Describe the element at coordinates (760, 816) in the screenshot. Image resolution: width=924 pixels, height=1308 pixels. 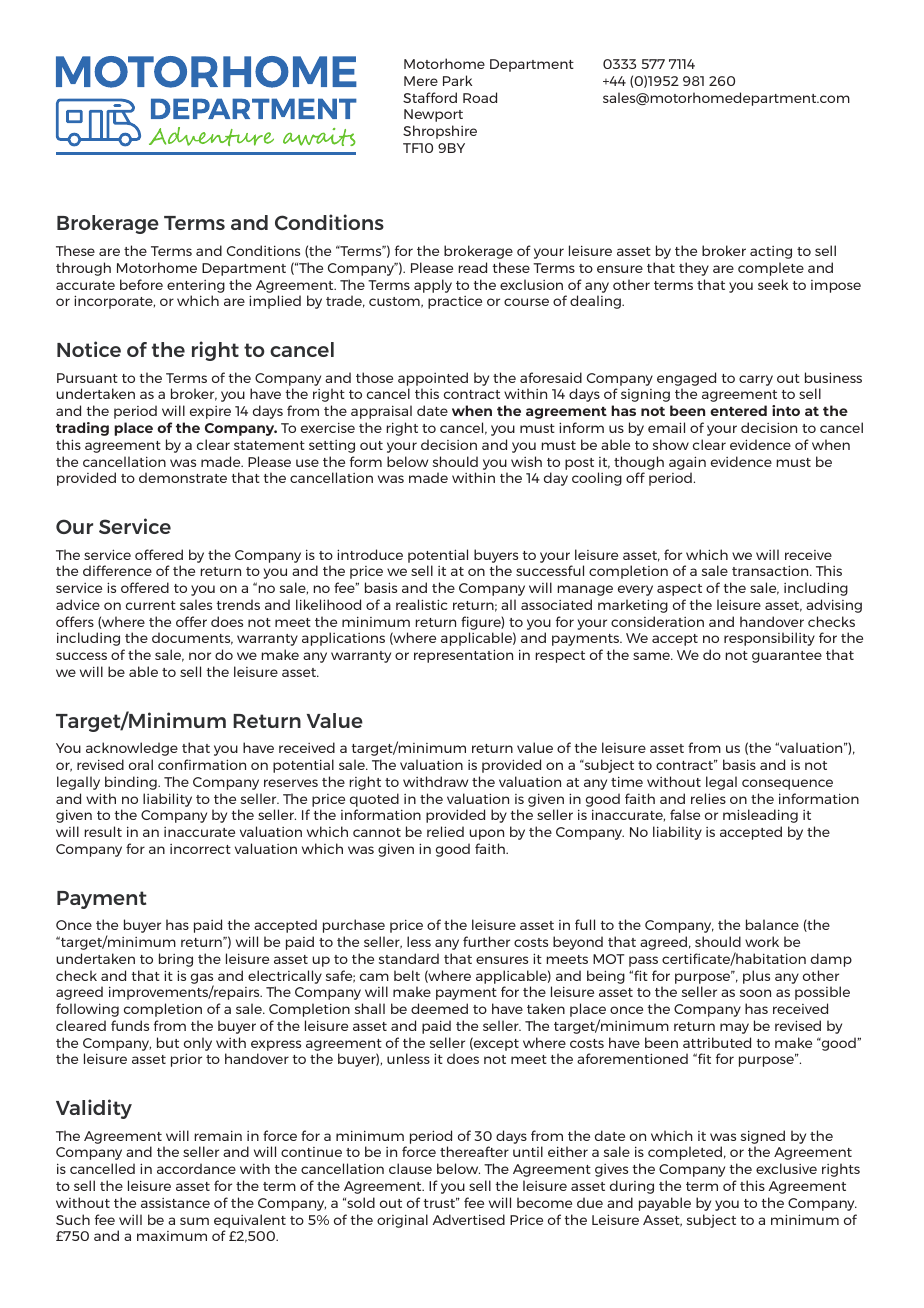
I see `misleading` at that location.
